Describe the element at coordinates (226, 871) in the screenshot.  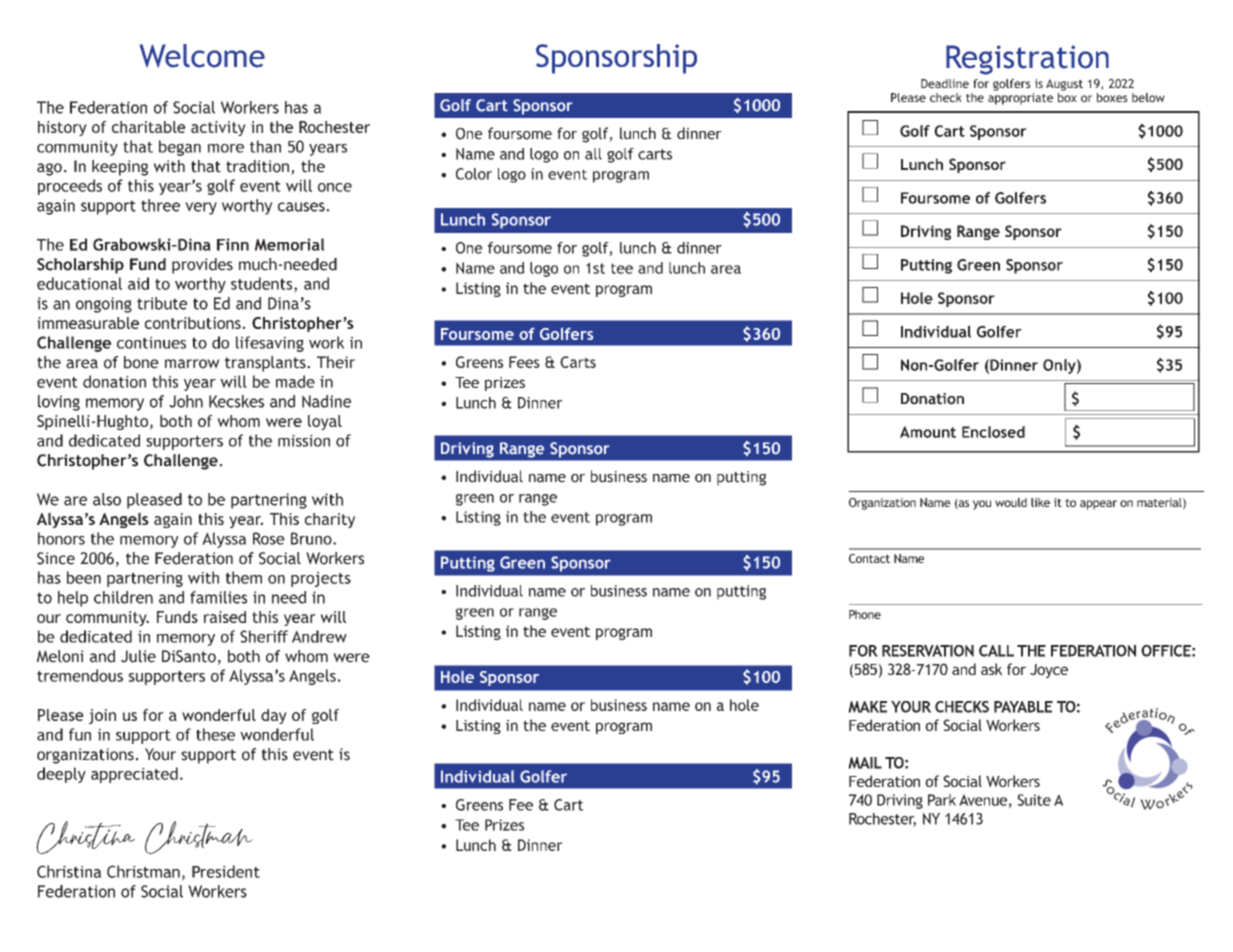
I see `President` at that location.
